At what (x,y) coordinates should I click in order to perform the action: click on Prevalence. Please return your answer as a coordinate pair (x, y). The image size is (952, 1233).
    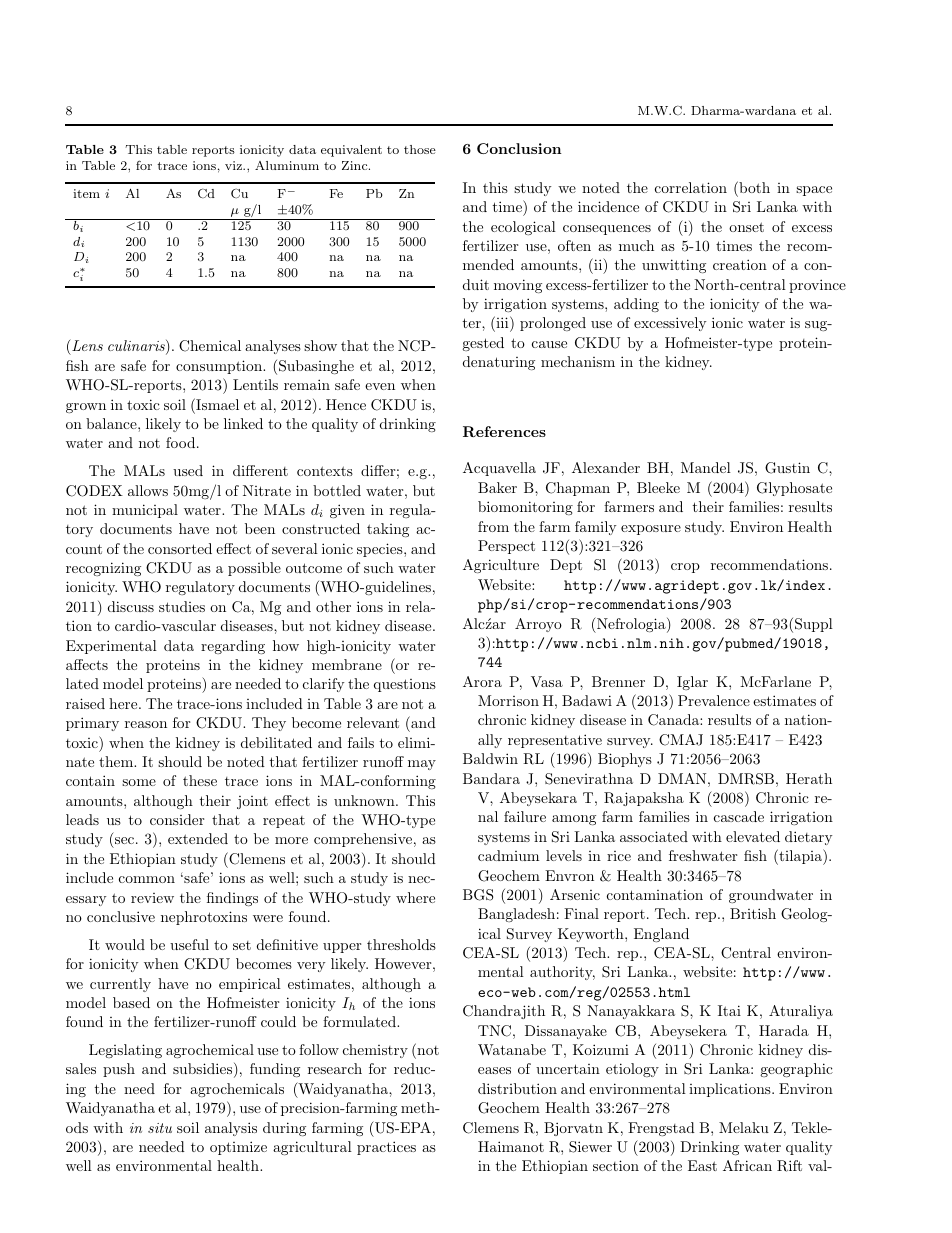
    Looking at the image, I should click on (714, 700).
